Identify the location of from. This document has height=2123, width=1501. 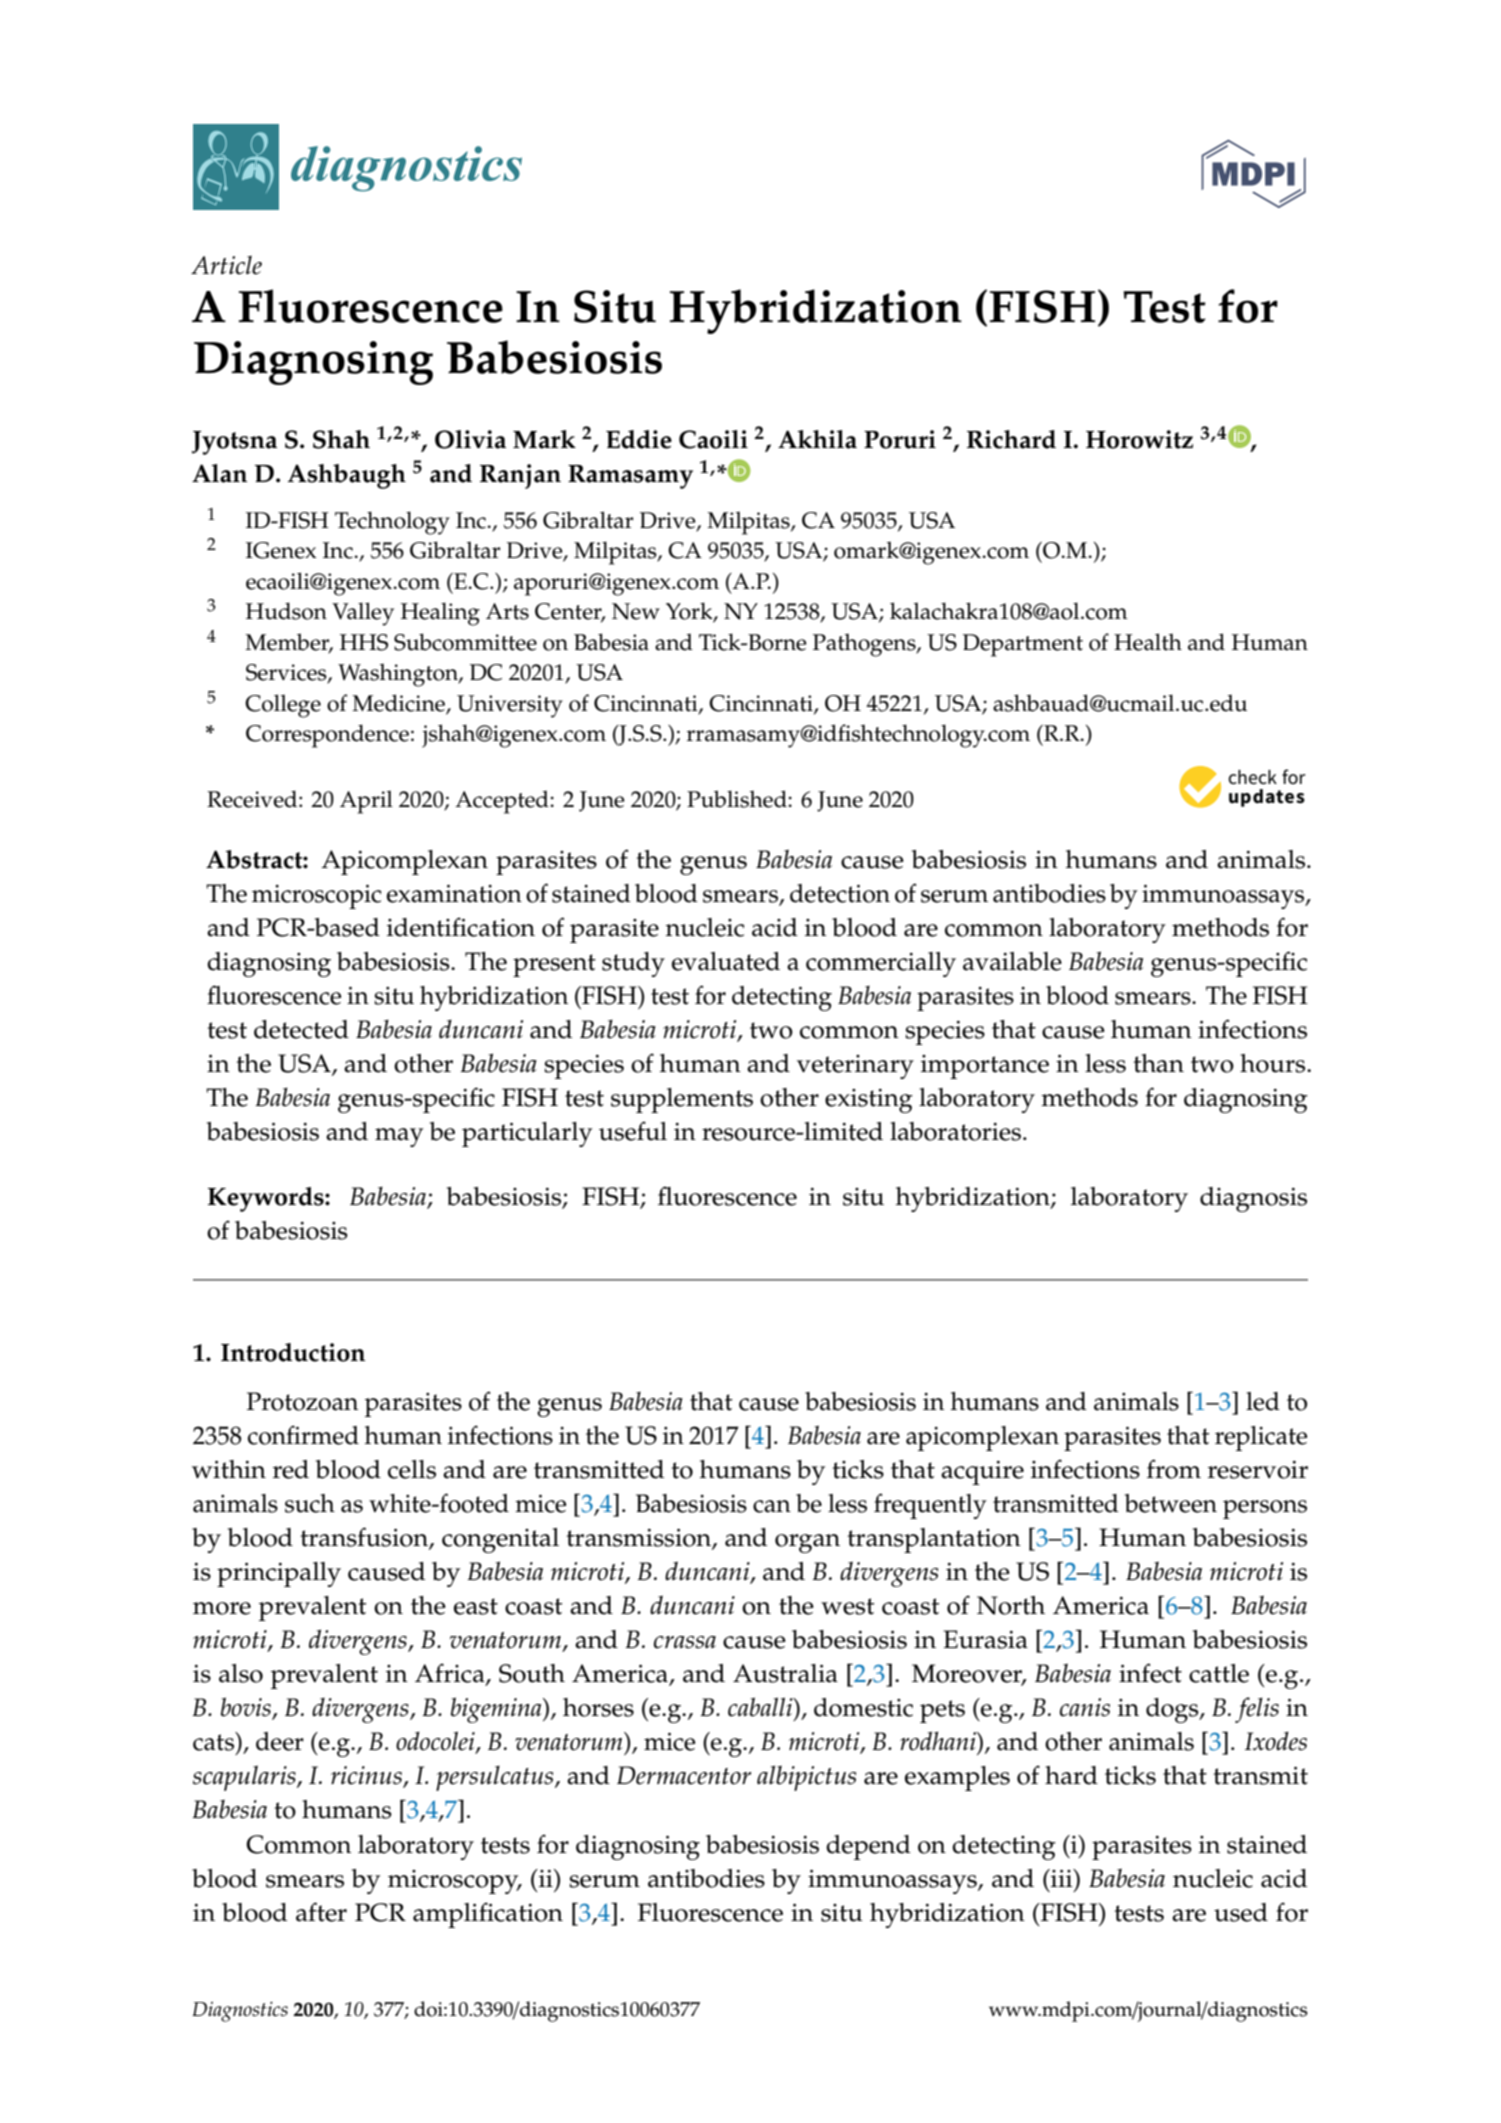
(1174, 1469).
